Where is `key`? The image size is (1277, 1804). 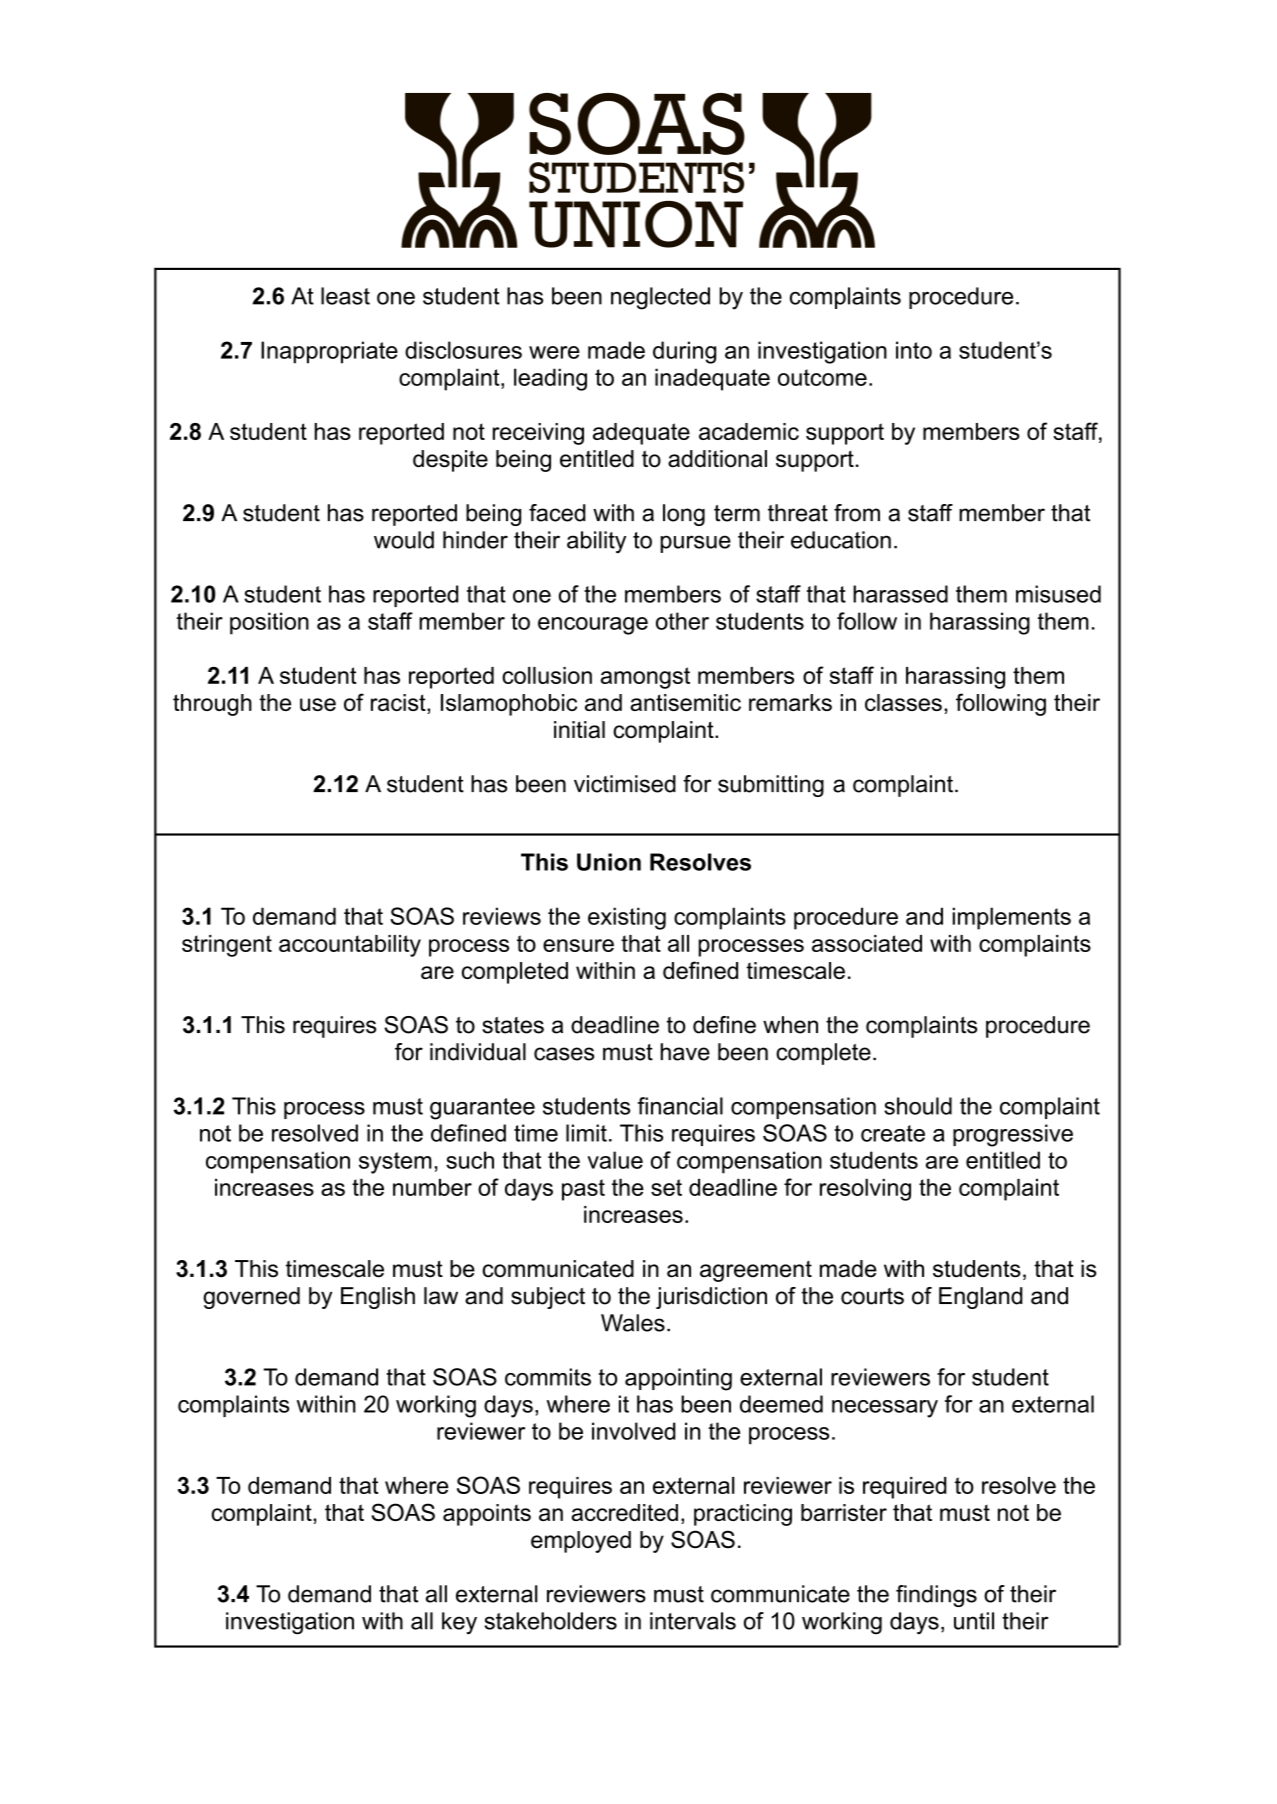 key is located at coordinates (459, 1623).
